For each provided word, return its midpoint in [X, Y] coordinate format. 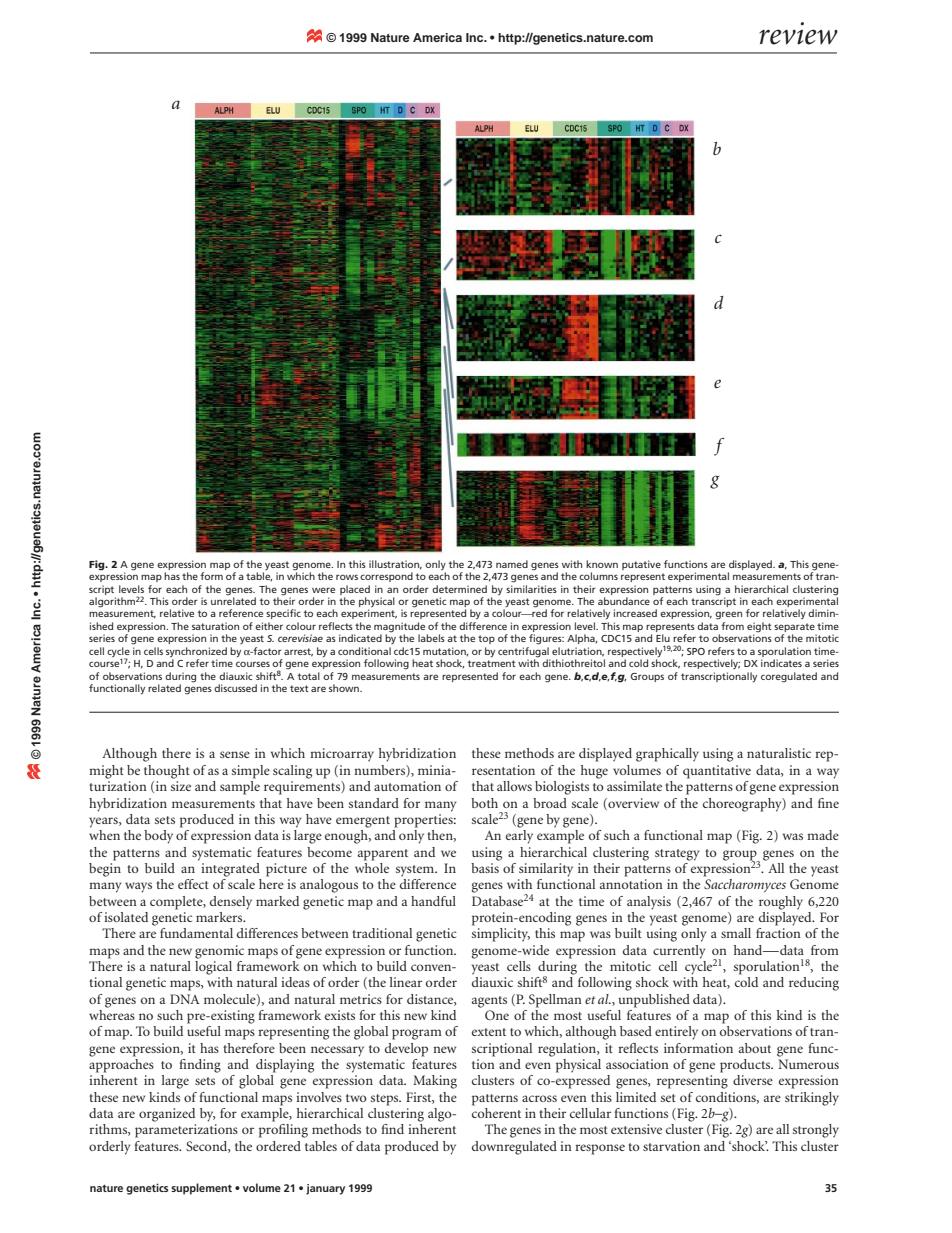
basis [485, 866]
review [798, 33]
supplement [201, 1189]
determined [459, 589]
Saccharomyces [745, 886]
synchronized [196, 653]
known [602, 564]
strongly [816, 1131]
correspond [386, 577]
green [728, 615]
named [512, 564]
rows [347, 577]
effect [193, 884]
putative [641, 565]
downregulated [514, 1148]
